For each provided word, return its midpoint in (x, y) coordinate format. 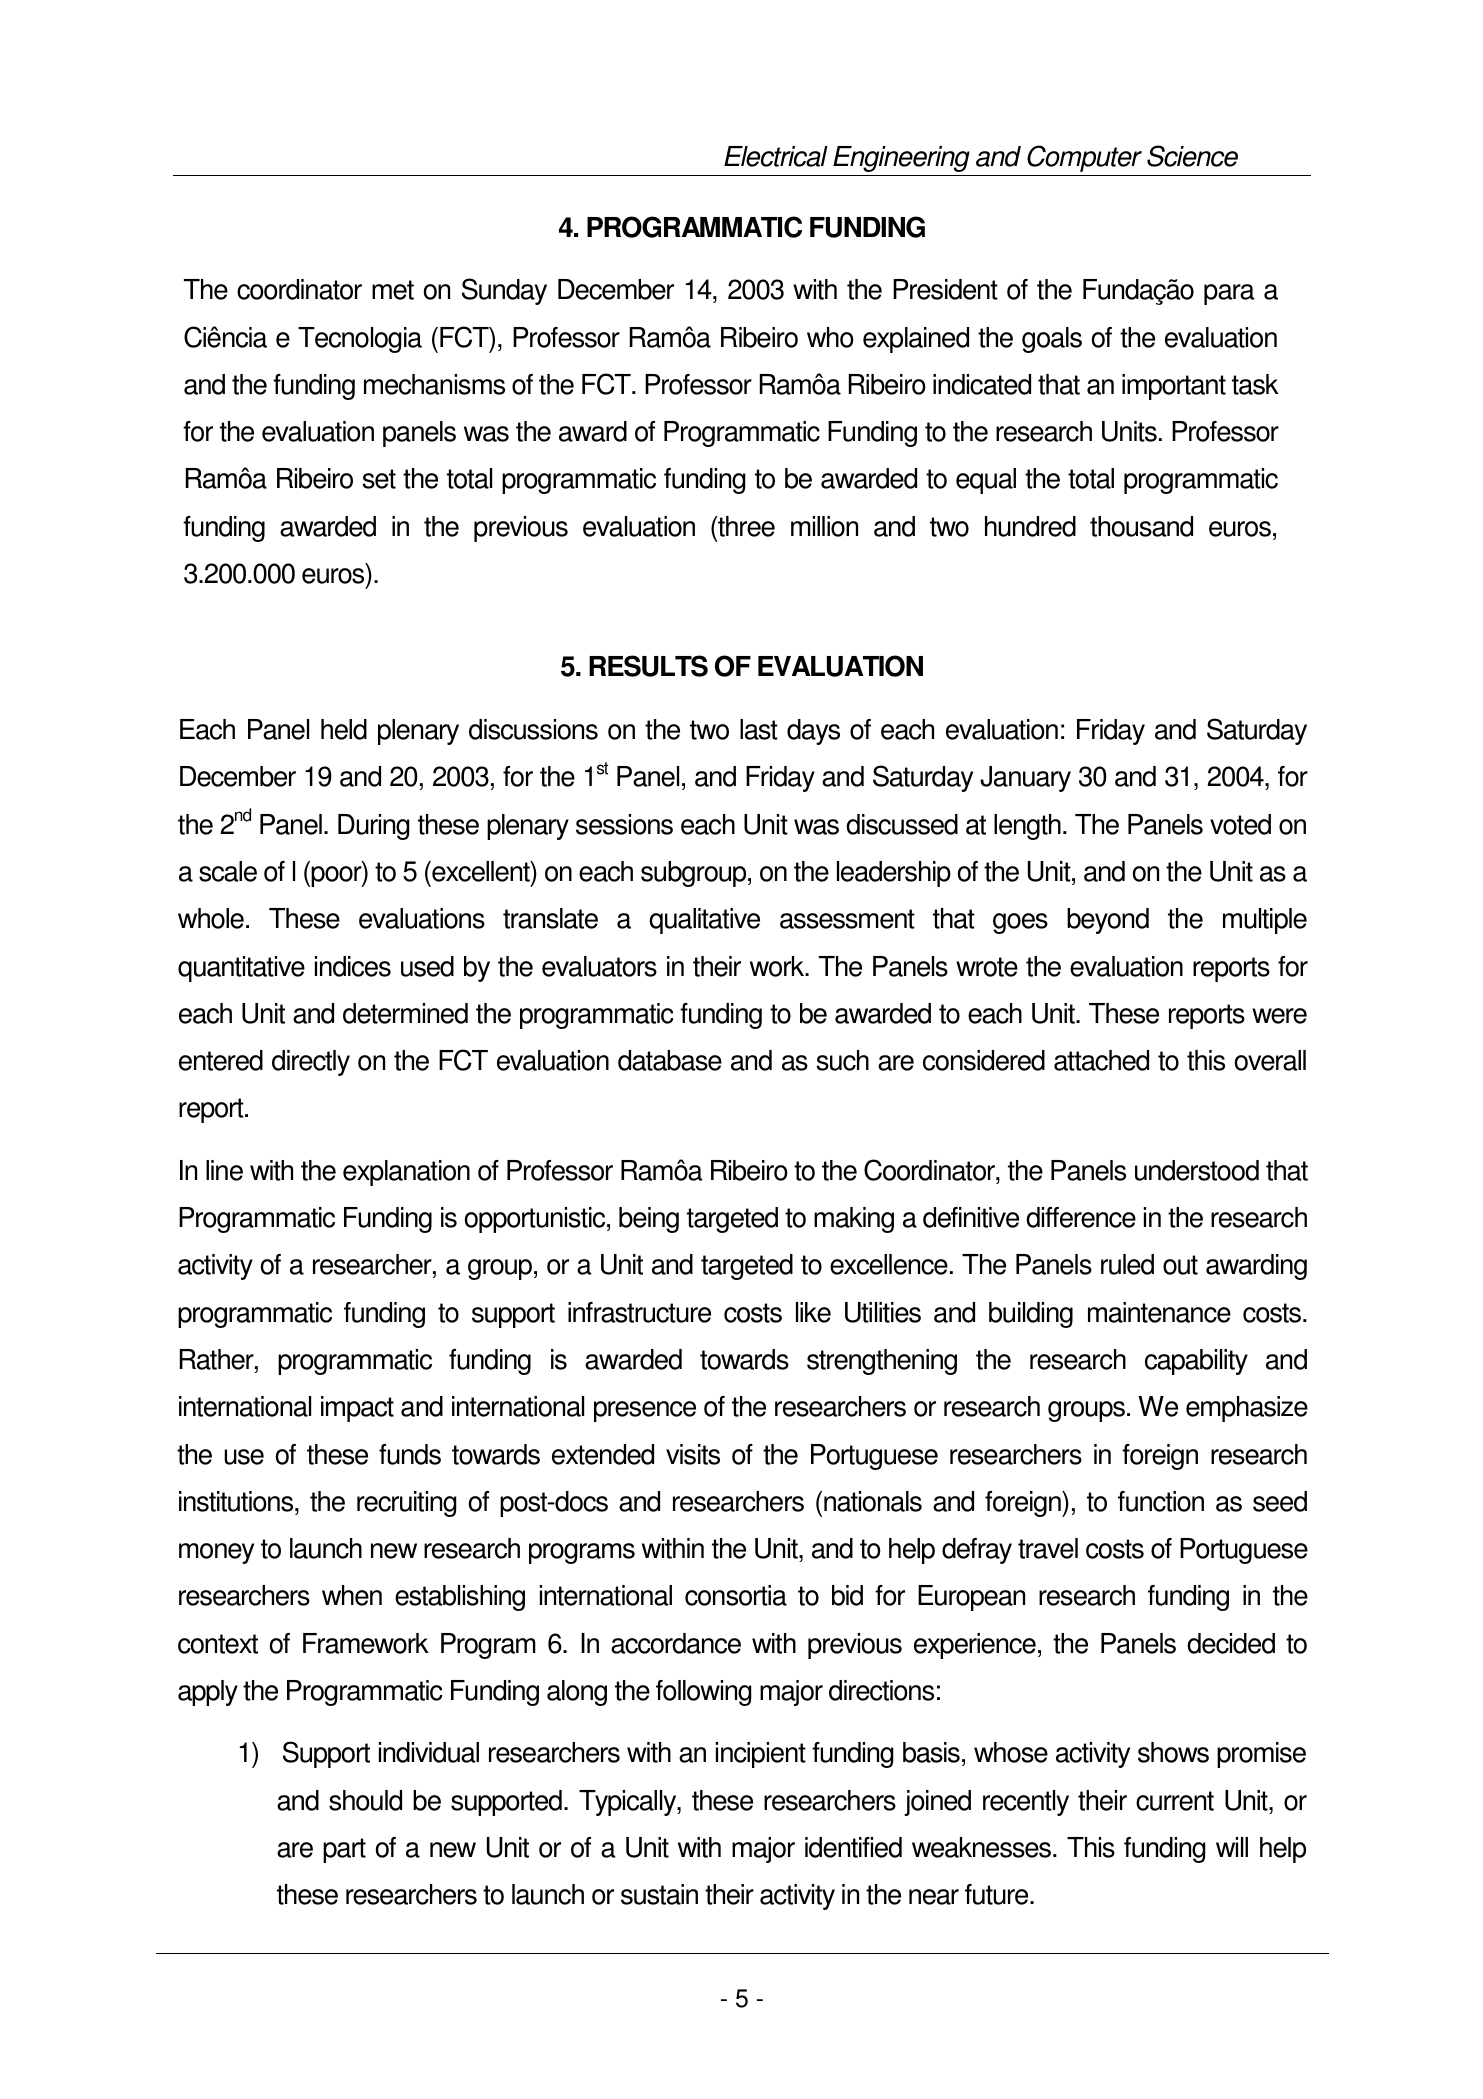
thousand (1141, 526)
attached (1101, 1060)
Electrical (776, 156)
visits (693, 1454)
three (745, 526)
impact (357, 1409)
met (393, 290)
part (344, 1850)
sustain (659, 1894)
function (1161, 1501)
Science (1192, 156)
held (344, 729)
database (670, 1060)
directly (311, 1063)
